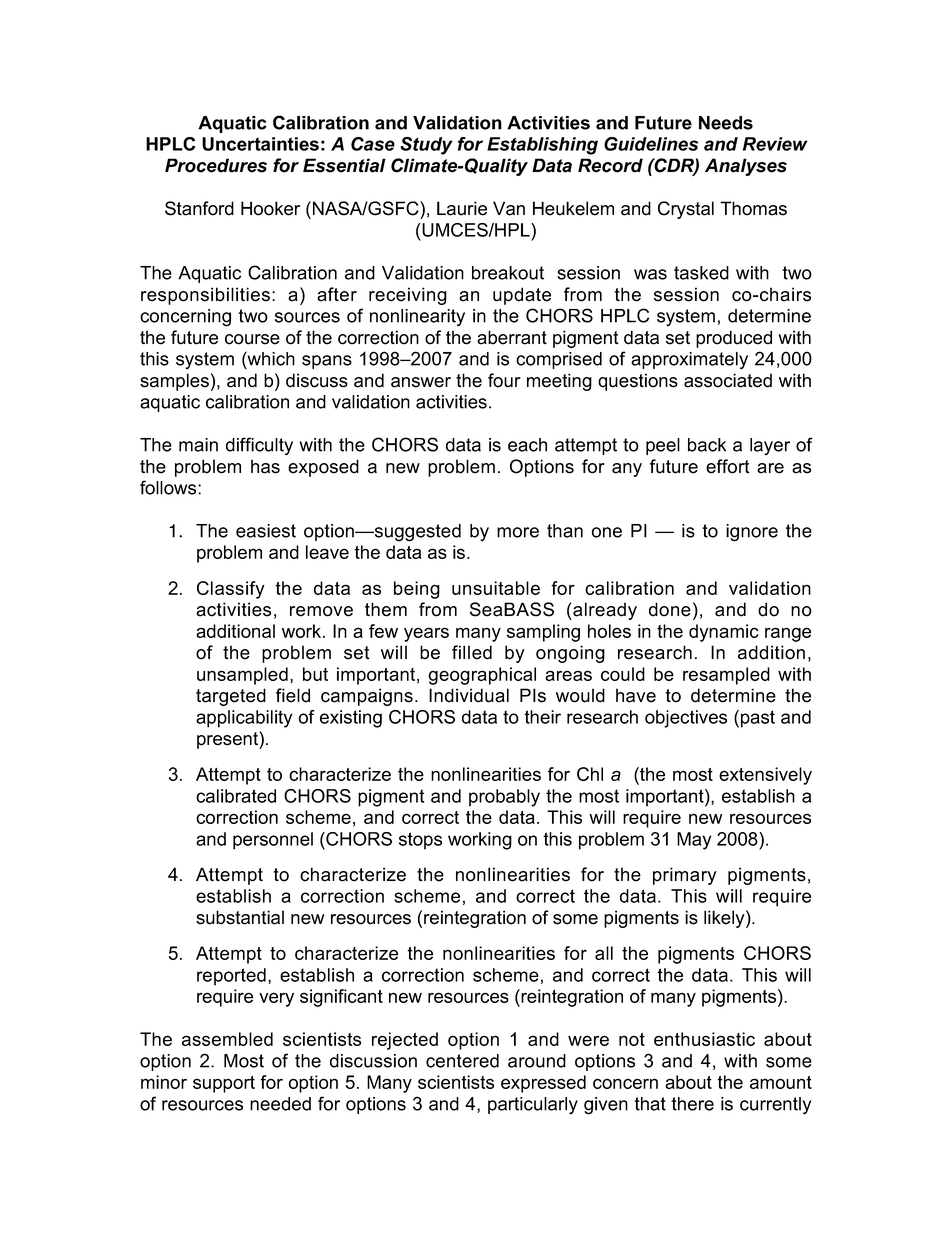 The height and width of the screenshot is (1233, 952). What do you see at coordinates (426, 146) in the screenshot?
I see `Study` at bounding box center [426, 146].
